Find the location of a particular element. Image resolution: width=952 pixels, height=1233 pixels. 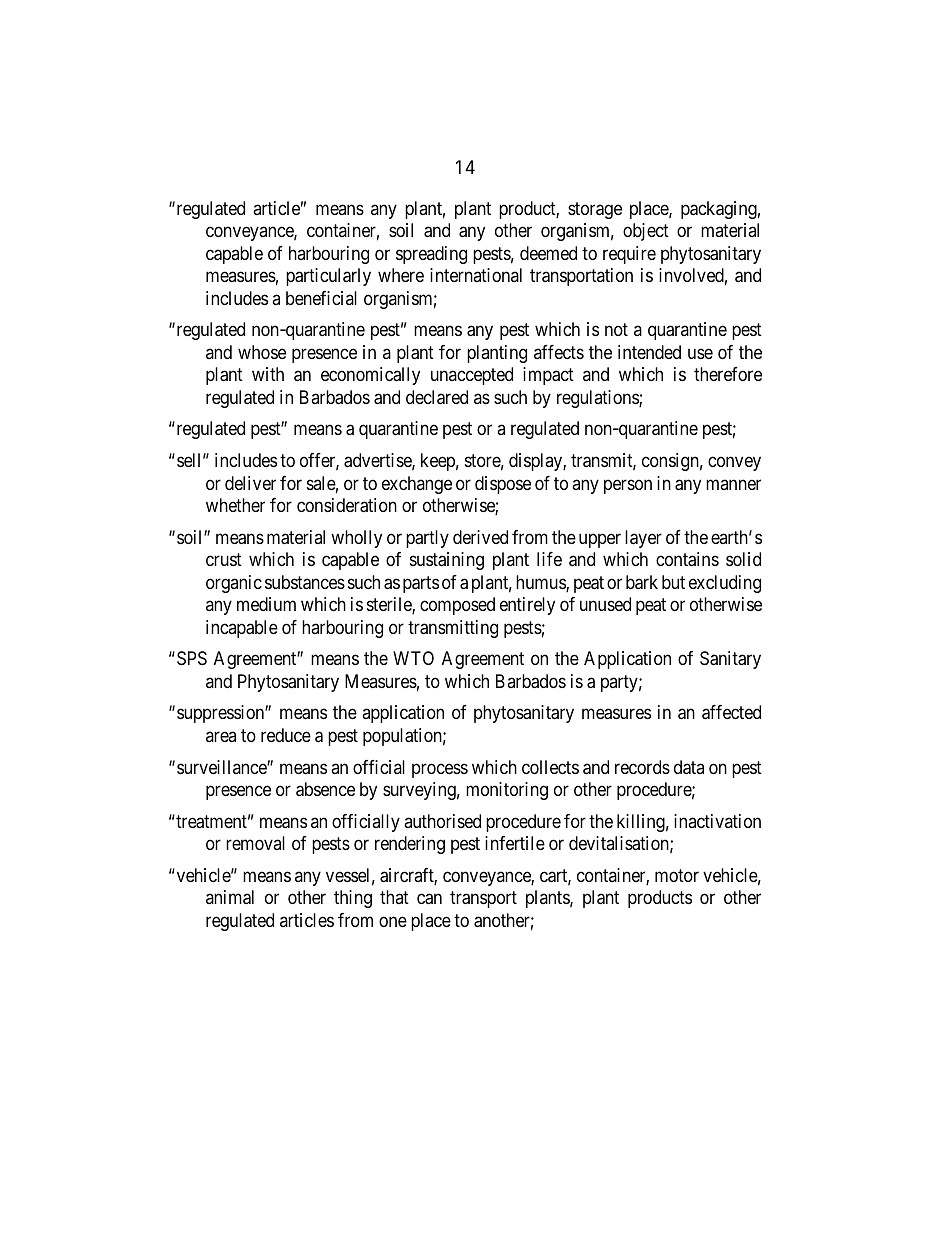

particularly is located at coordinates (328, 277).
